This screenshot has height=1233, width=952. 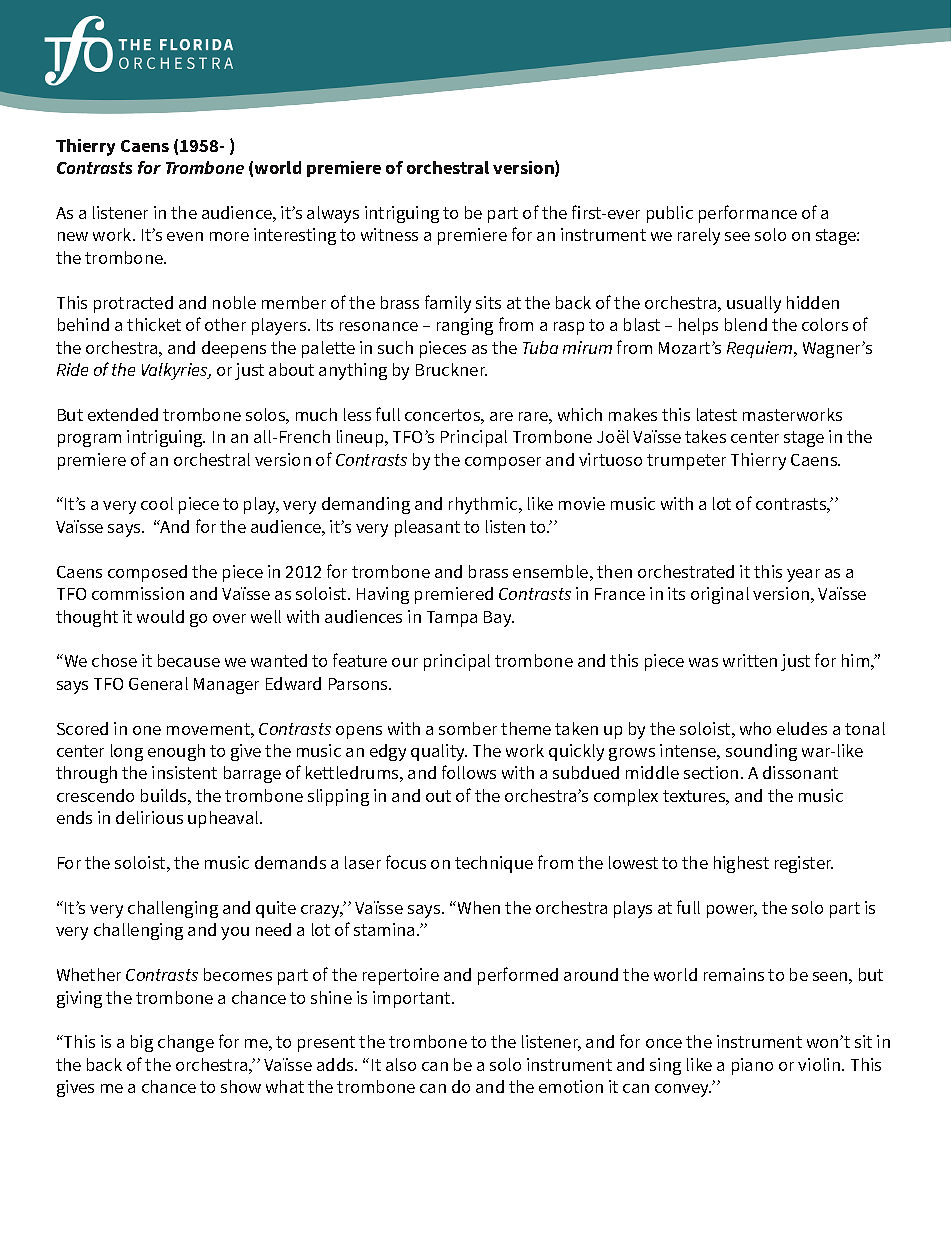 I want to click on follows, so click(x=469, y=772).
